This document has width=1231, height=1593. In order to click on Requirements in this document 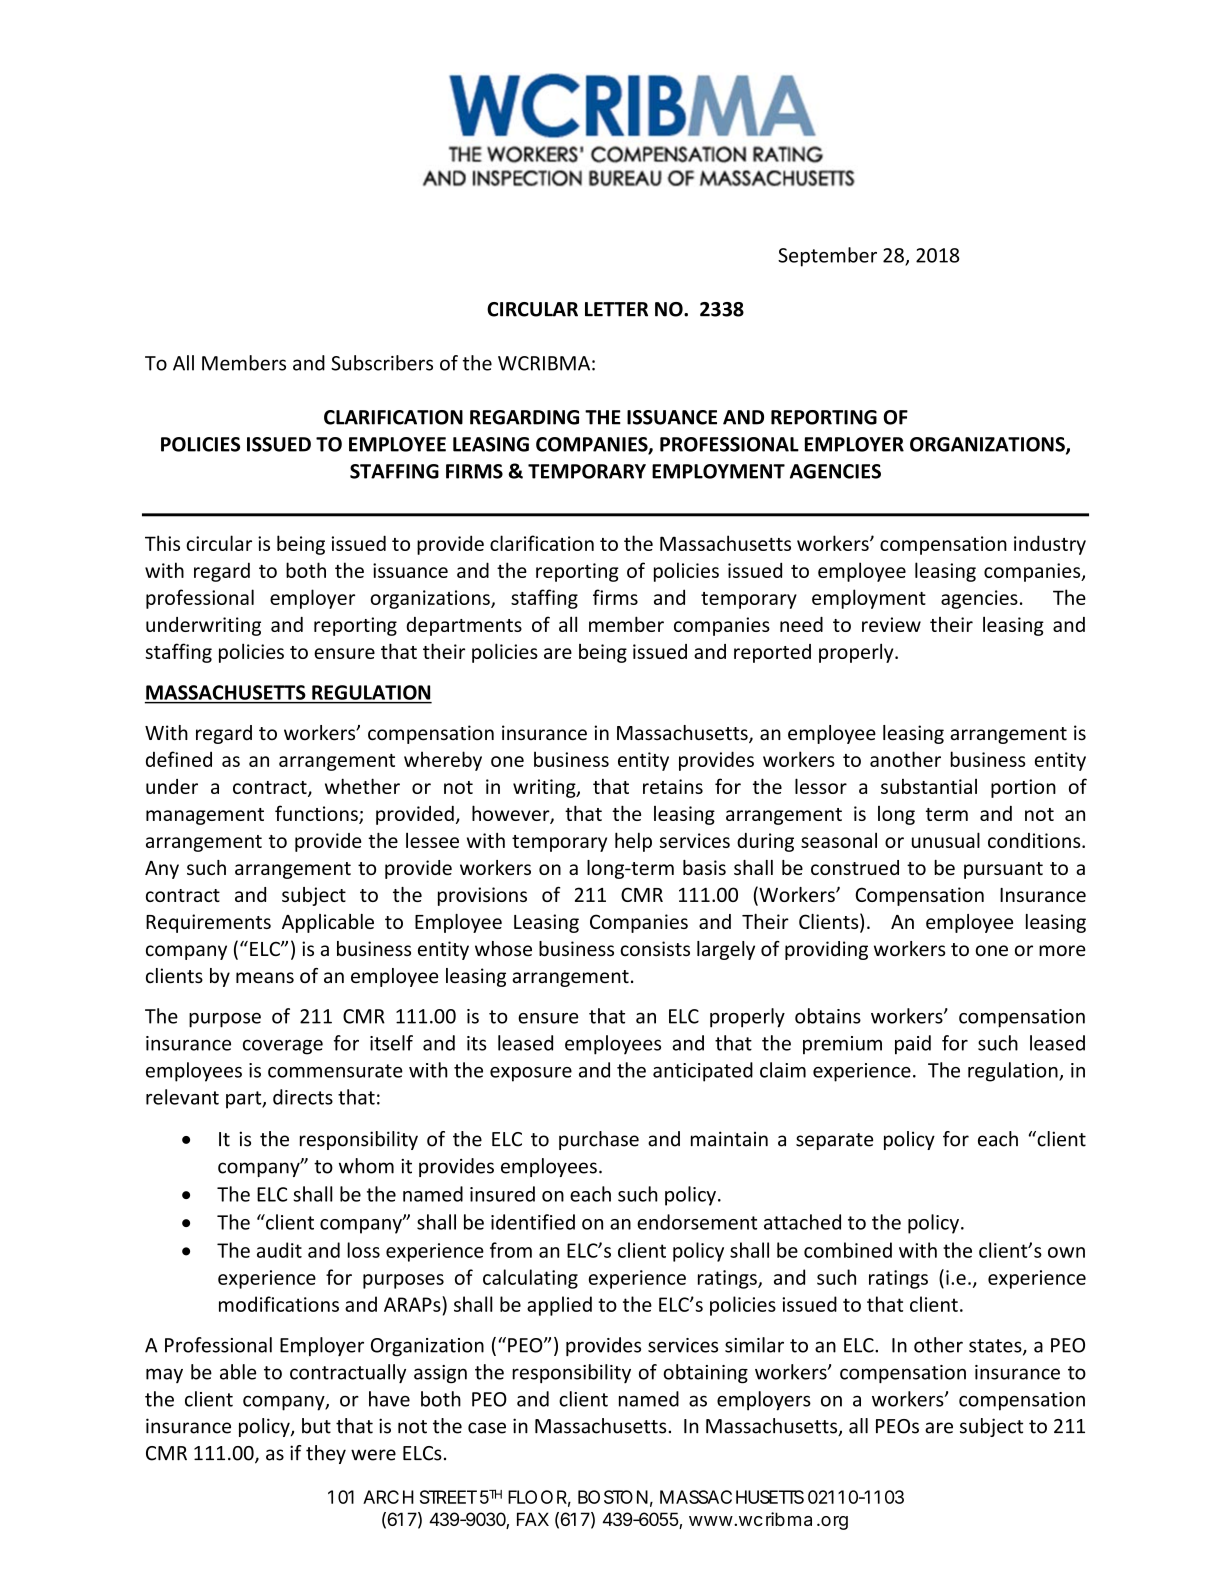, I will do `click(208, 923)`.
